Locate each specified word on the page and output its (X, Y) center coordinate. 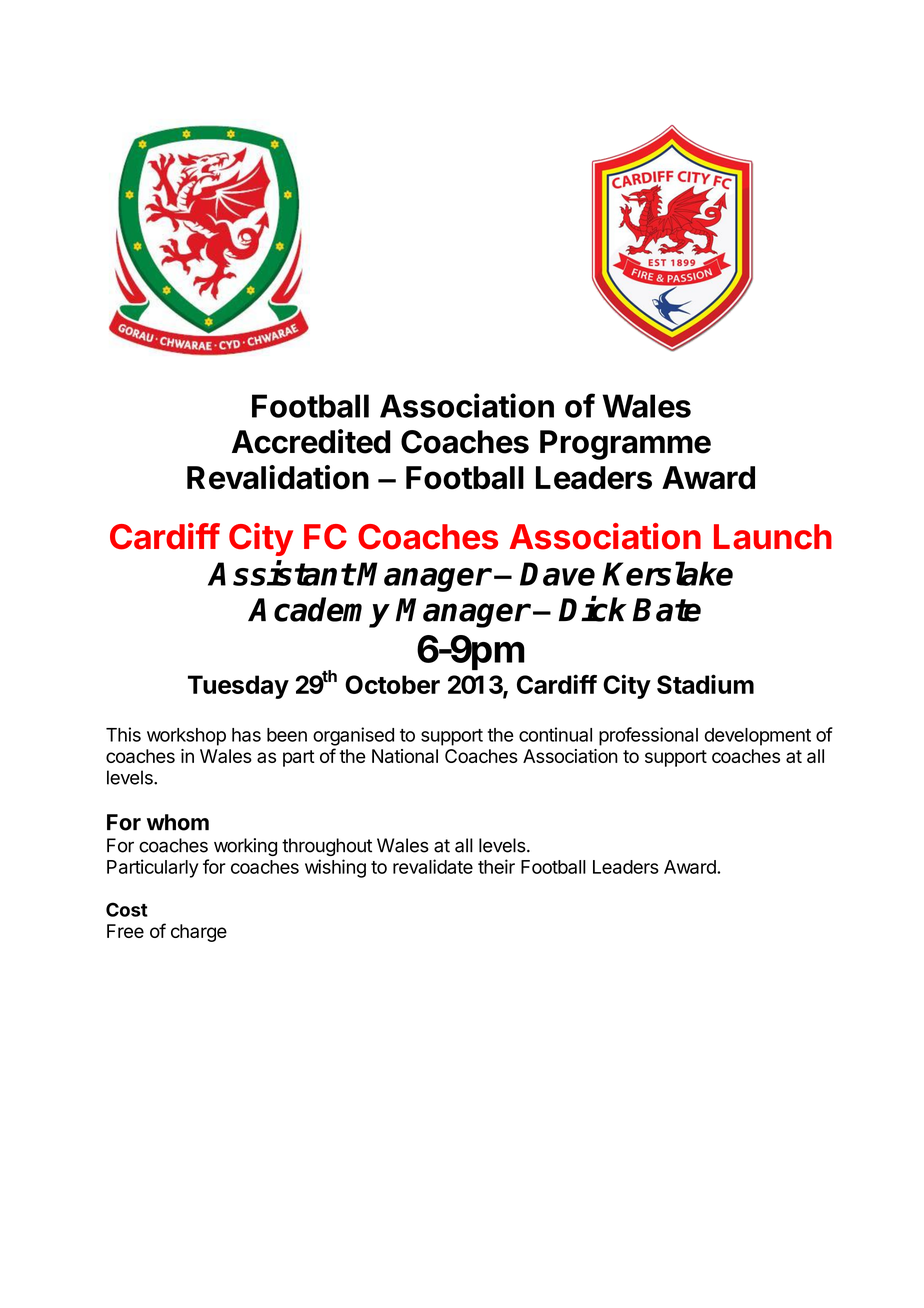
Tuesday (238, 687)
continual (555, 734)
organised (353, 736)
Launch (773, 537)
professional (648, 736)
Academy (319, 612)
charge (199, 933)
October (392, 684)
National (405, 756)
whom (178, 822)
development (758, 737)
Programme (625, 445)
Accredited (311, 441)
